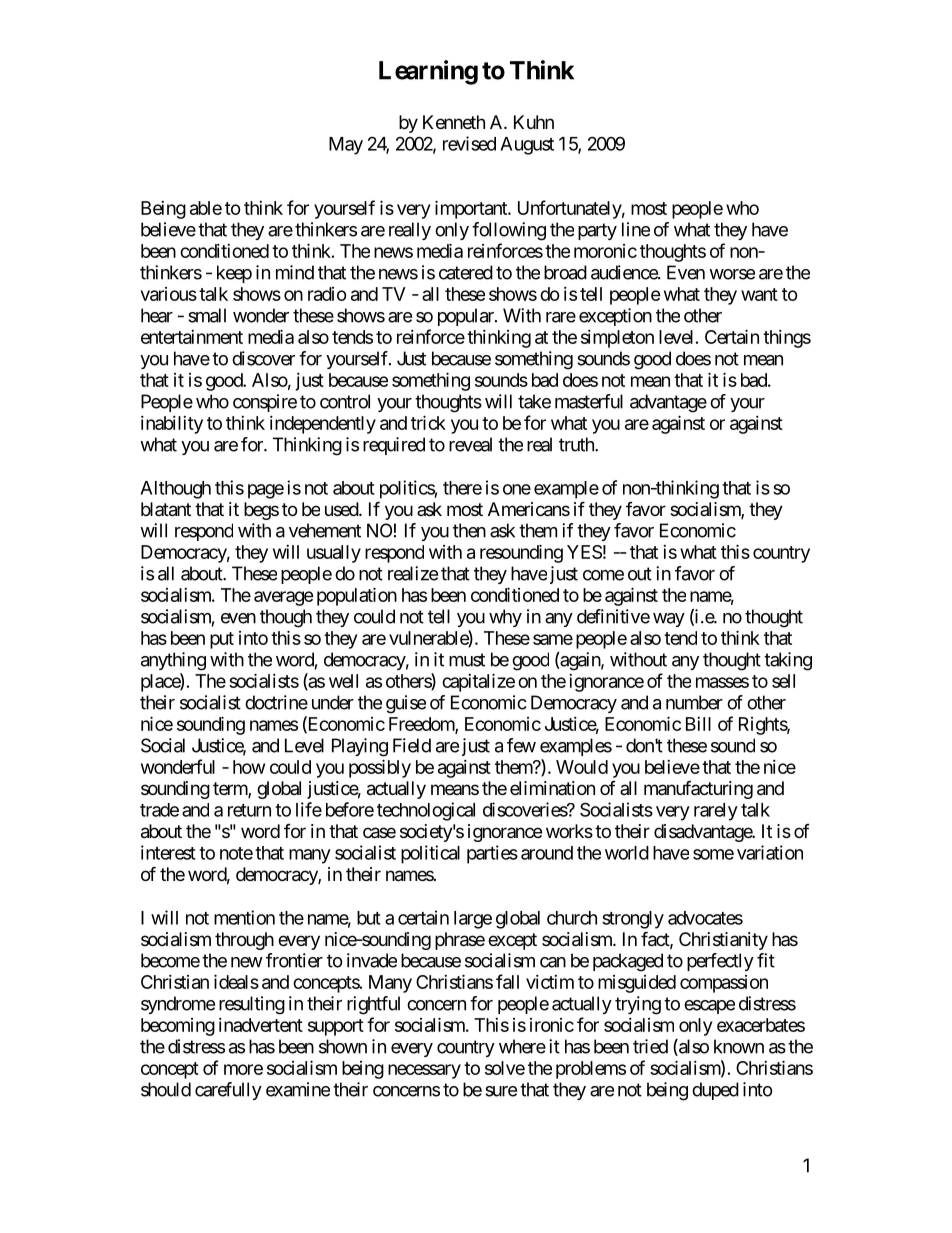  I want to click on line, so click(636, 229).
